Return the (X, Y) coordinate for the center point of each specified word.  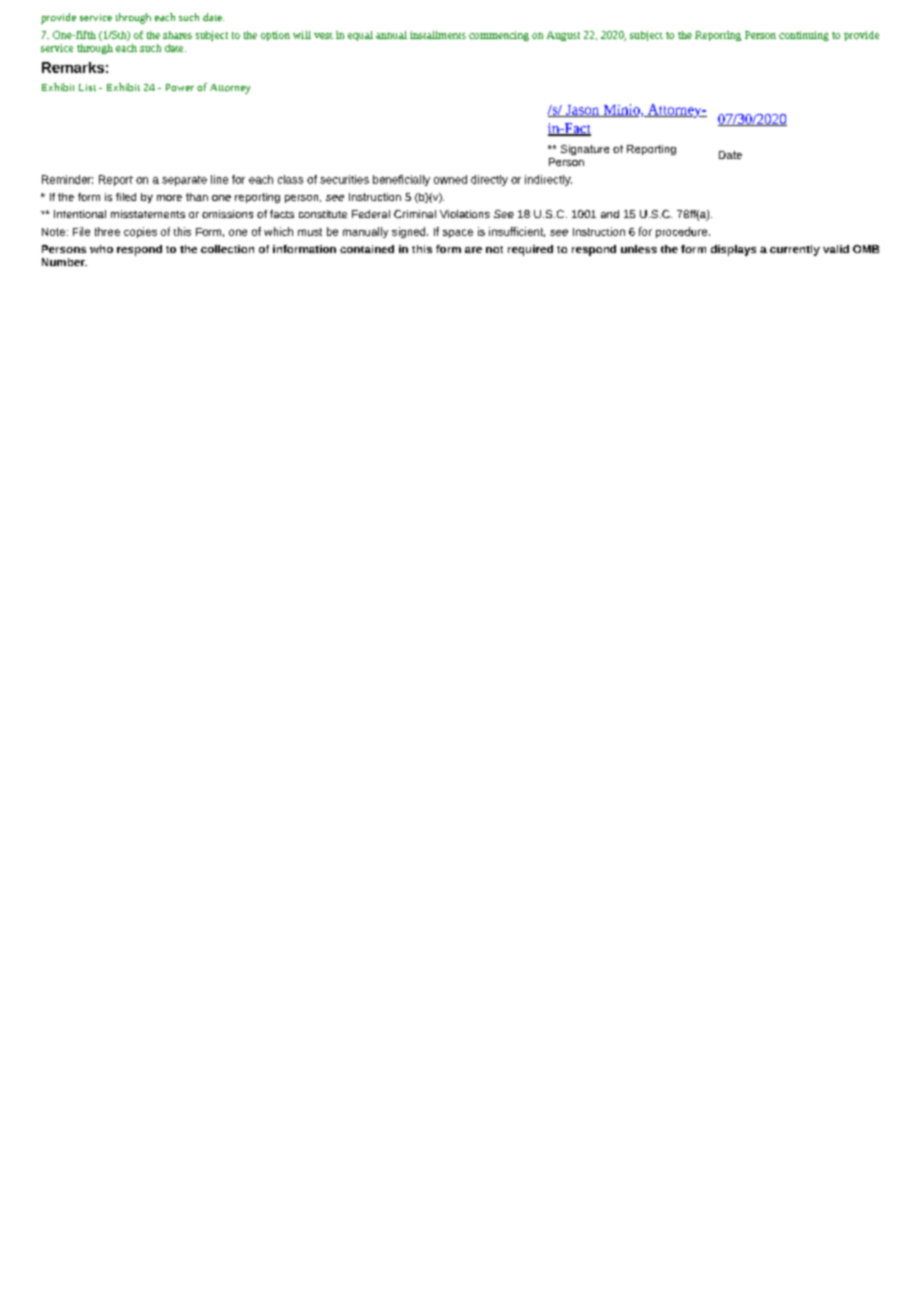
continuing (804, 36)
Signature (585, 150)
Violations (465, 214)
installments (438, 35)
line (219, 179)
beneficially (401, 180)
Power (180, 87)
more (169, 198)
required (530, 250)
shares (177, 35)
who (101, 249)
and (610, 214)
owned (450, 179)
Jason (583, 111)
